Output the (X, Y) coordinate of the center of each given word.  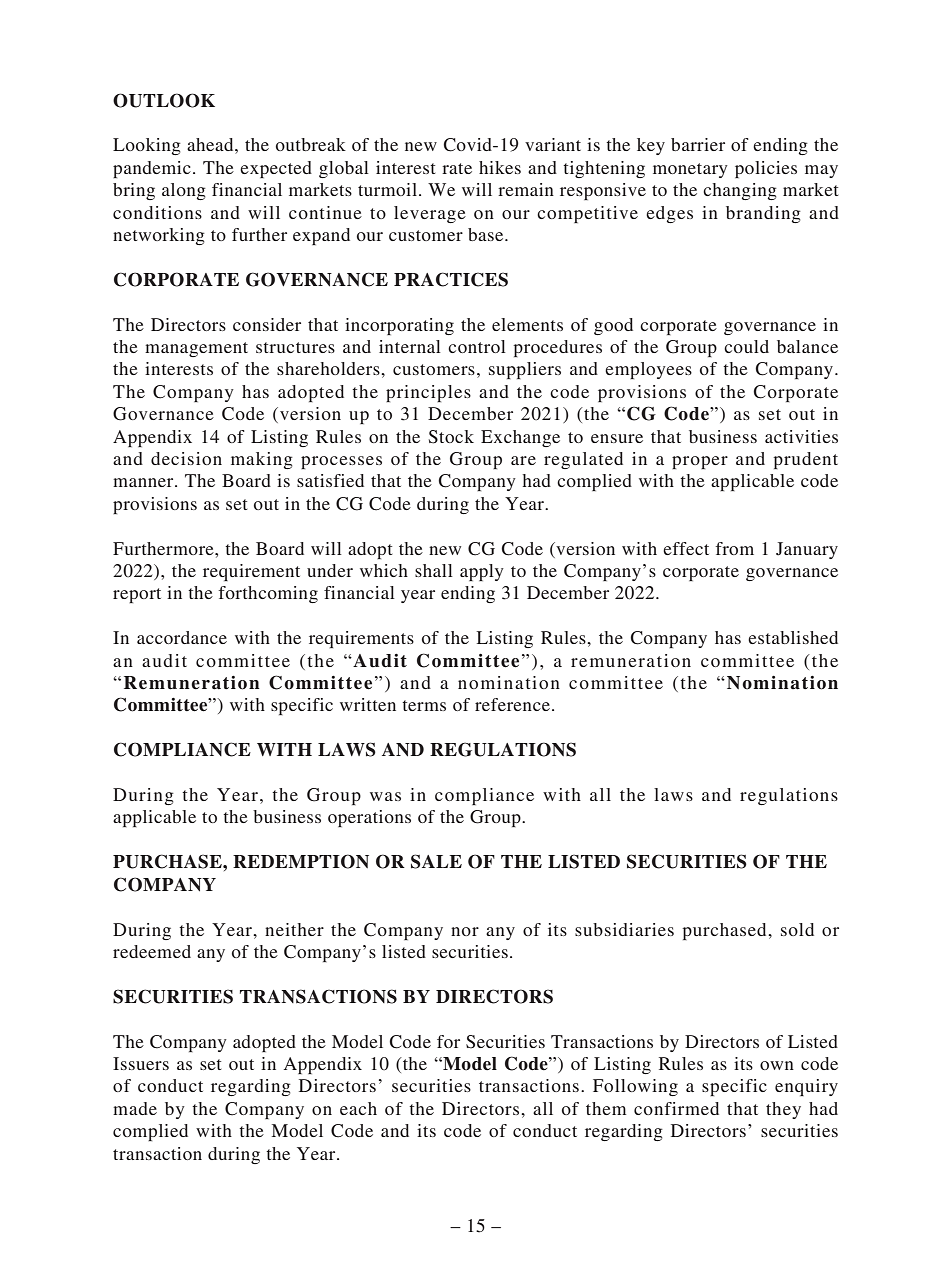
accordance (182, 637)
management (196, 349)
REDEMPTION (301, 861)
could (746, 346)
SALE (436, 861)
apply (482, 572)
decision (186, 458)
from (735, 548)
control (477, 346)
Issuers (141, 1063)
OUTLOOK (164, 100)
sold (797, 929)
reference (512, 704)
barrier (698, 144)
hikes (500, 167)
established (793, 637)
